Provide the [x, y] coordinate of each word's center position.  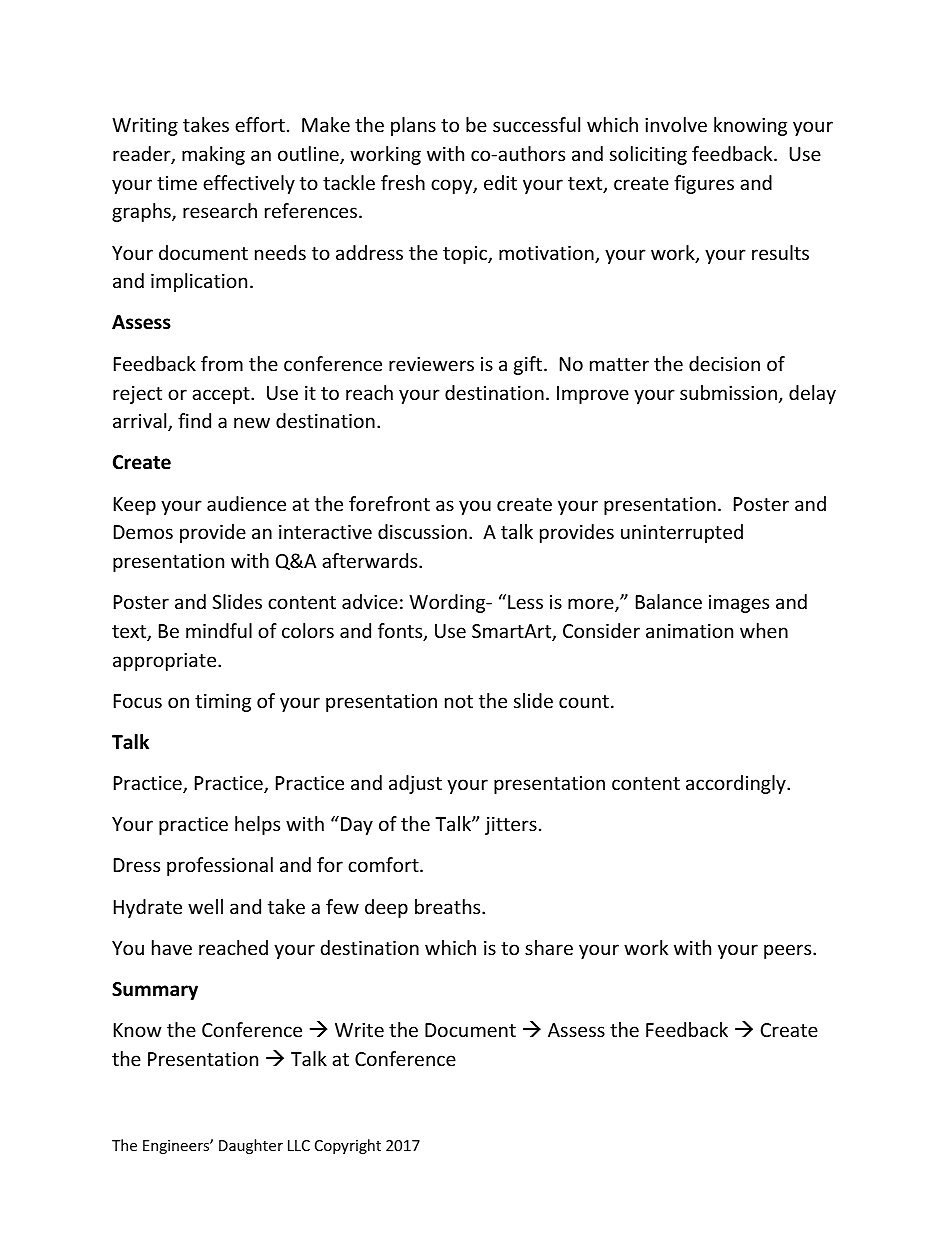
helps [257, 825]
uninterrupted [682, 533]
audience [246, 503]
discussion [422, 531]
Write [359, 1030]
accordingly [737, 784]
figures [704, 184]
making [213, 155]
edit [500, 182]
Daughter [251, 1146]
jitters [511, 826]
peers [789, 951]
